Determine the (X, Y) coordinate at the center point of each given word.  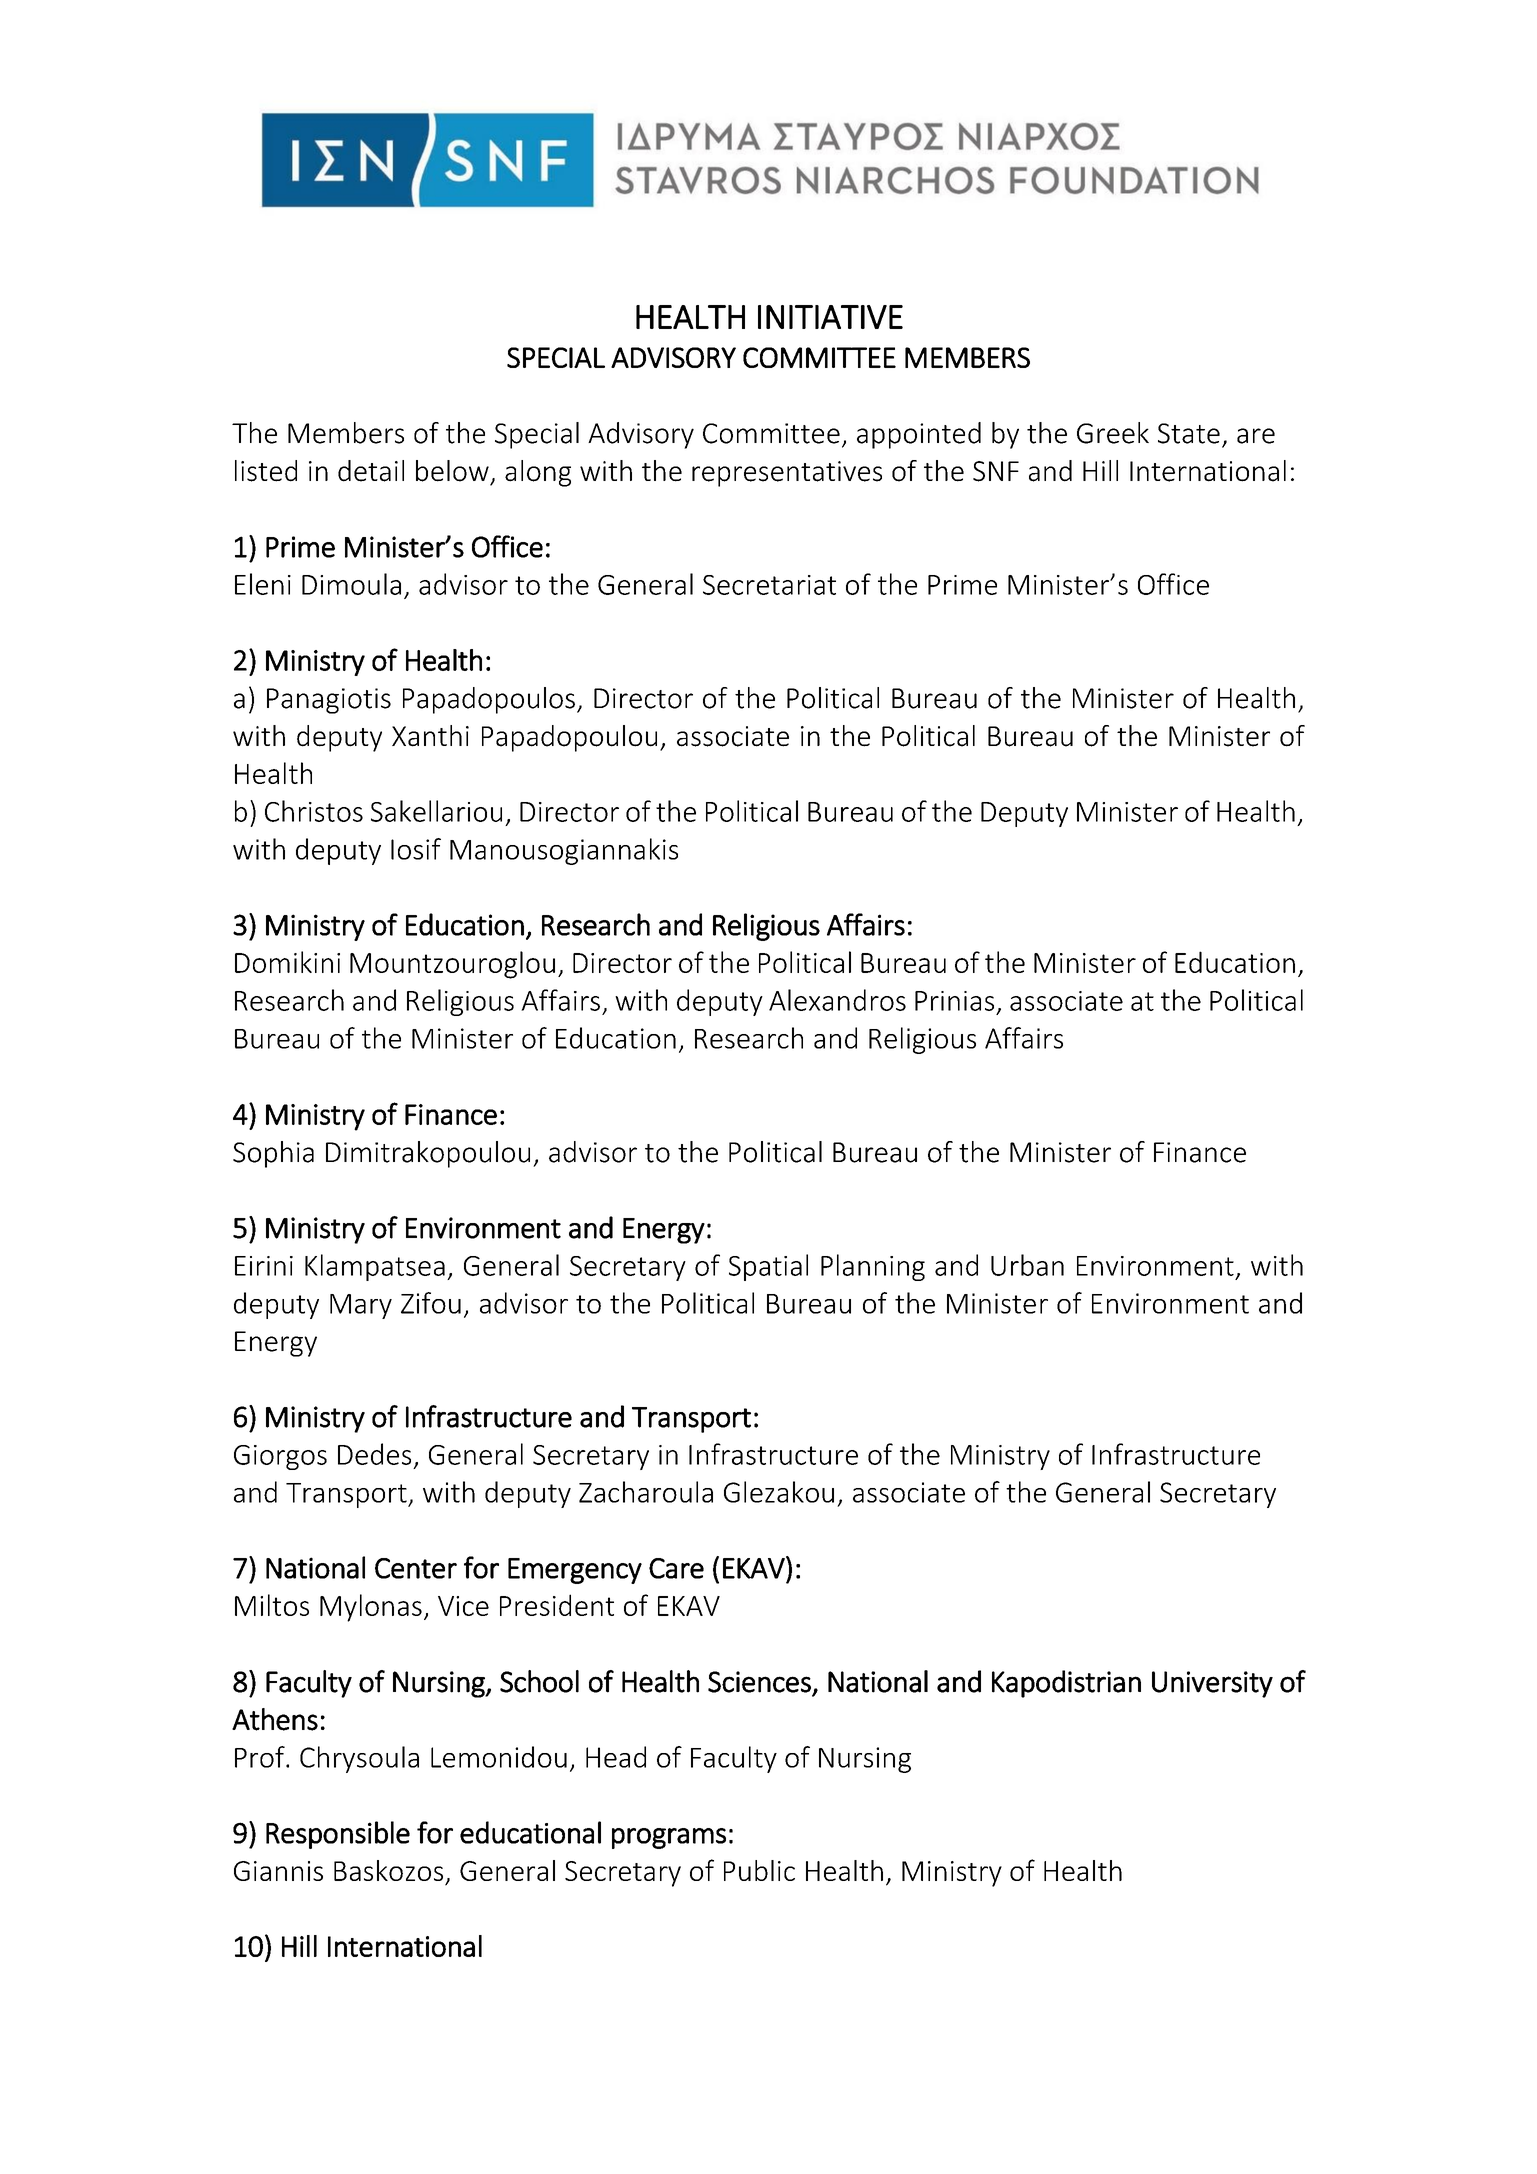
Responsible (338, 1835)
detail (371, 471)
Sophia (273, 1154)
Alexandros (837, 1000)
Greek (1113, 433)
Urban (1027, 1265)
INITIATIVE (830, 317)
